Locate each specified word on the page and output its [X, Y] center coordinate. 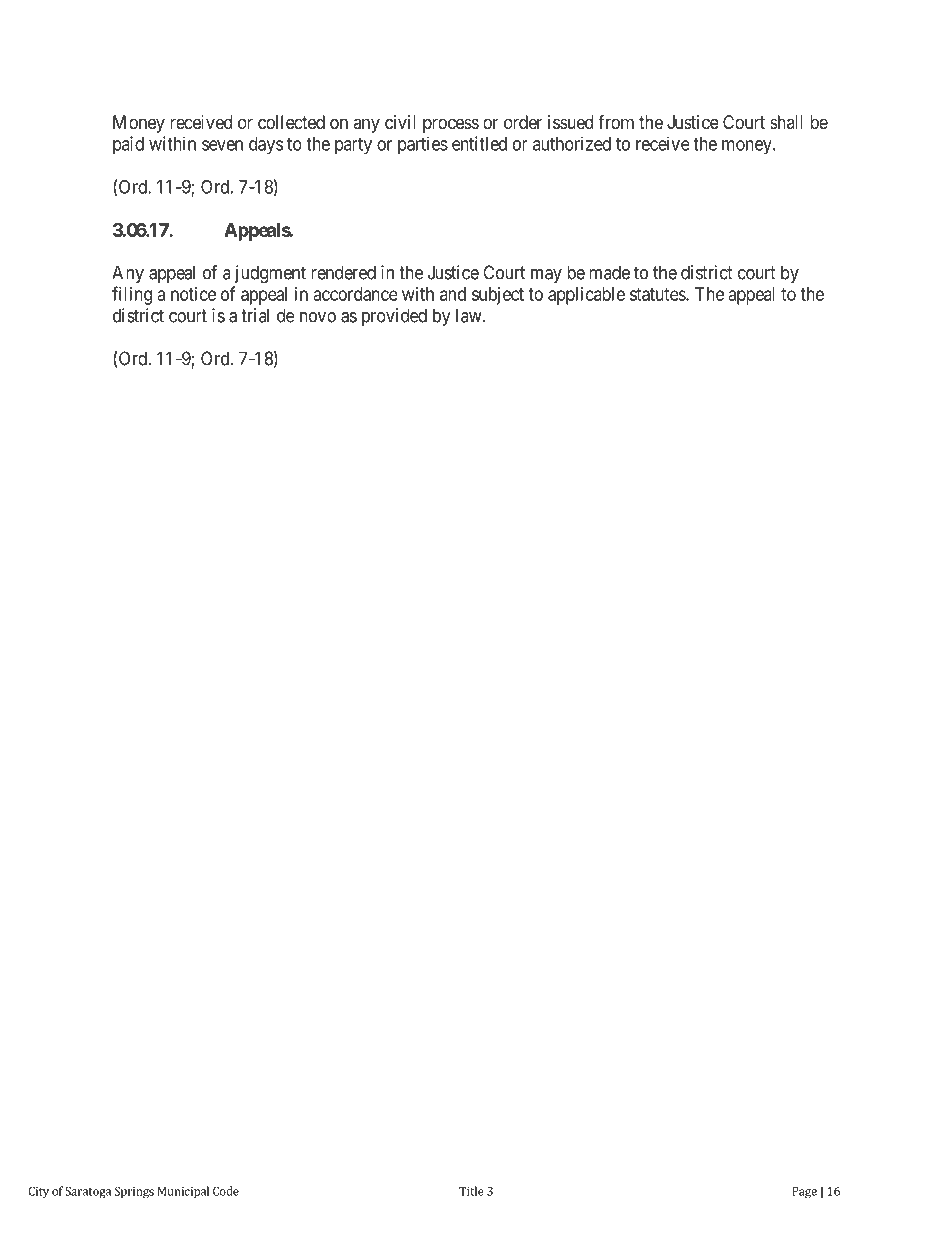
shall [786, 122]
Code [226, 1191]
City [38, 1192]
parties [423, 145]
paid [128, 145]
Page [804, 1193]
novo [318, 317]
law [470, 315]
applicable [586, 296]
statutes [658, 294]
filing [132, 295]
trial [255, 315]
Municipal [183, 1192]
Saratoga [88, 1192]
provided [394, 317]
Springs [134, 1192]
